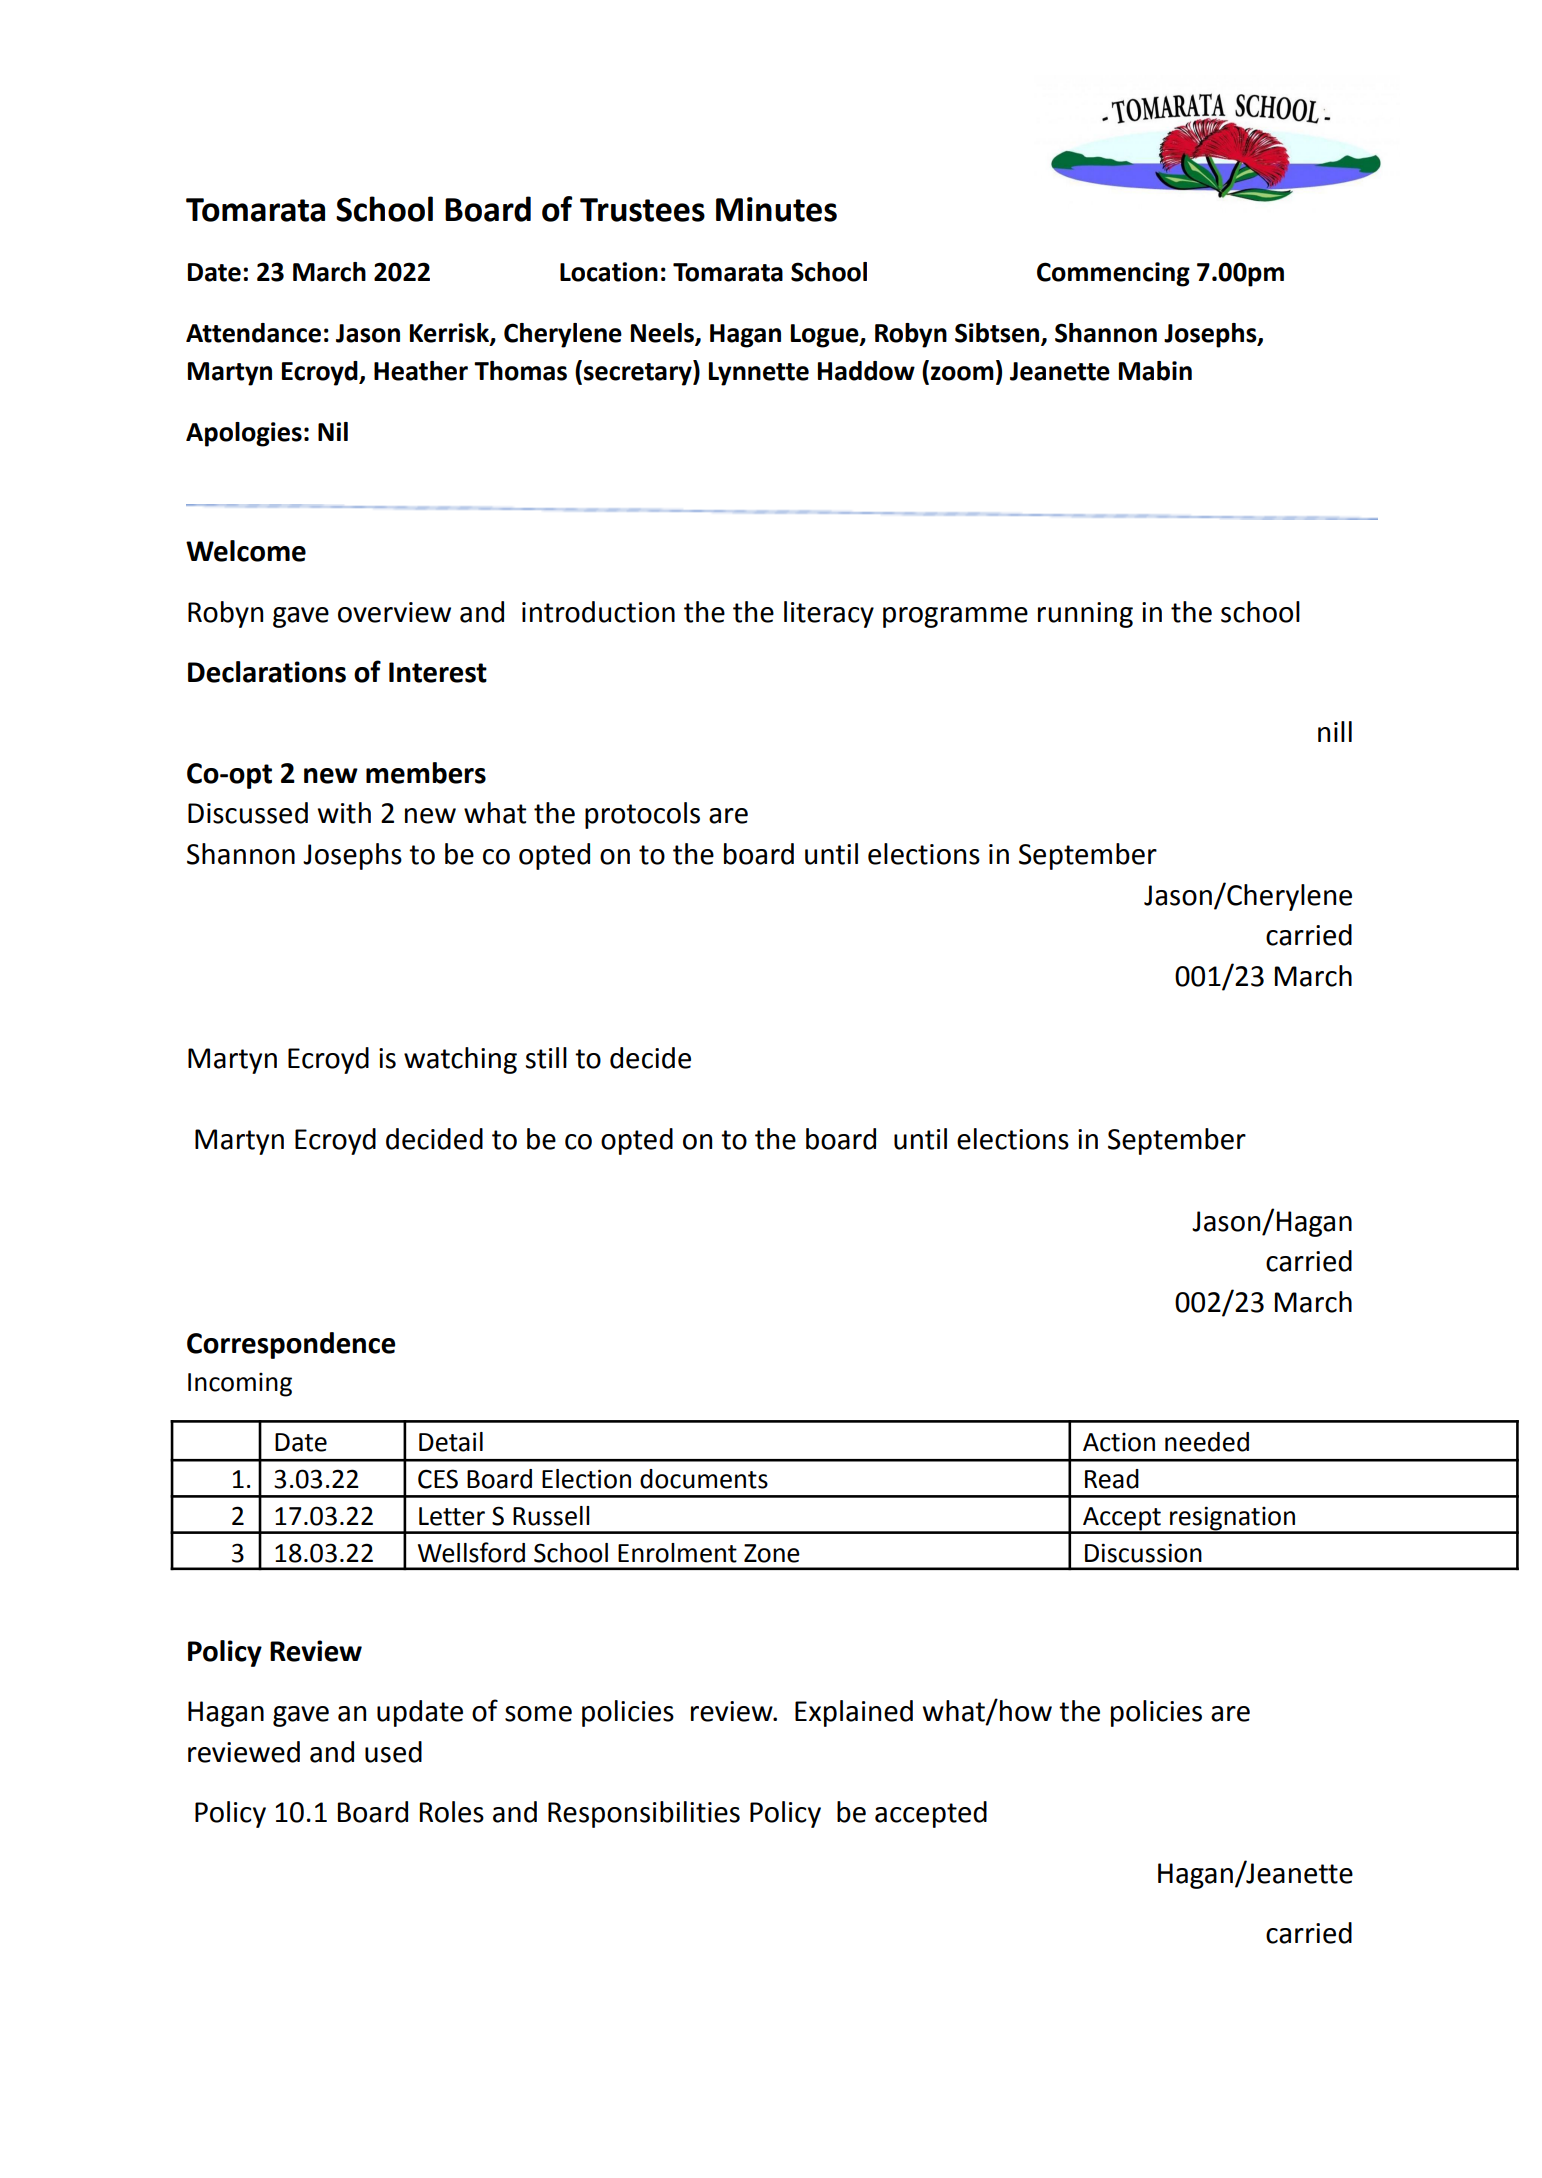 The image size is (1542, 2178). Describe the element at coordinates (253, 333) in the image. I see `Attendance` at that location.
